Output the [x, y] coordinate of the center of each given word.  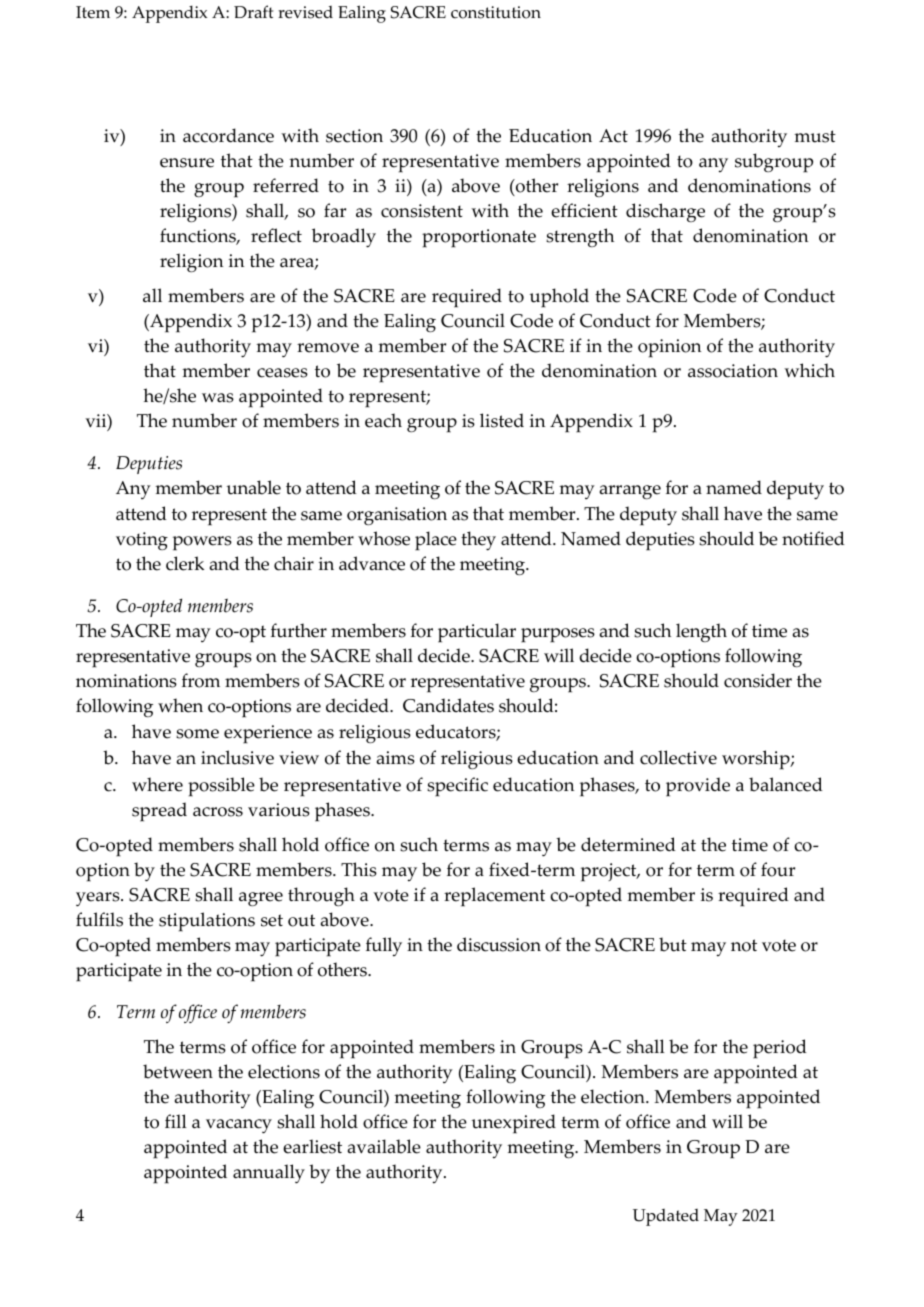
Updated [666, 1217]
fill [176, 1121]
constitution [496, 12]
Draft [253, 11]
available [384, 1146]
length [701, 632]
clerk [185, 563]
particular [477, 633]
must [815, 136]
